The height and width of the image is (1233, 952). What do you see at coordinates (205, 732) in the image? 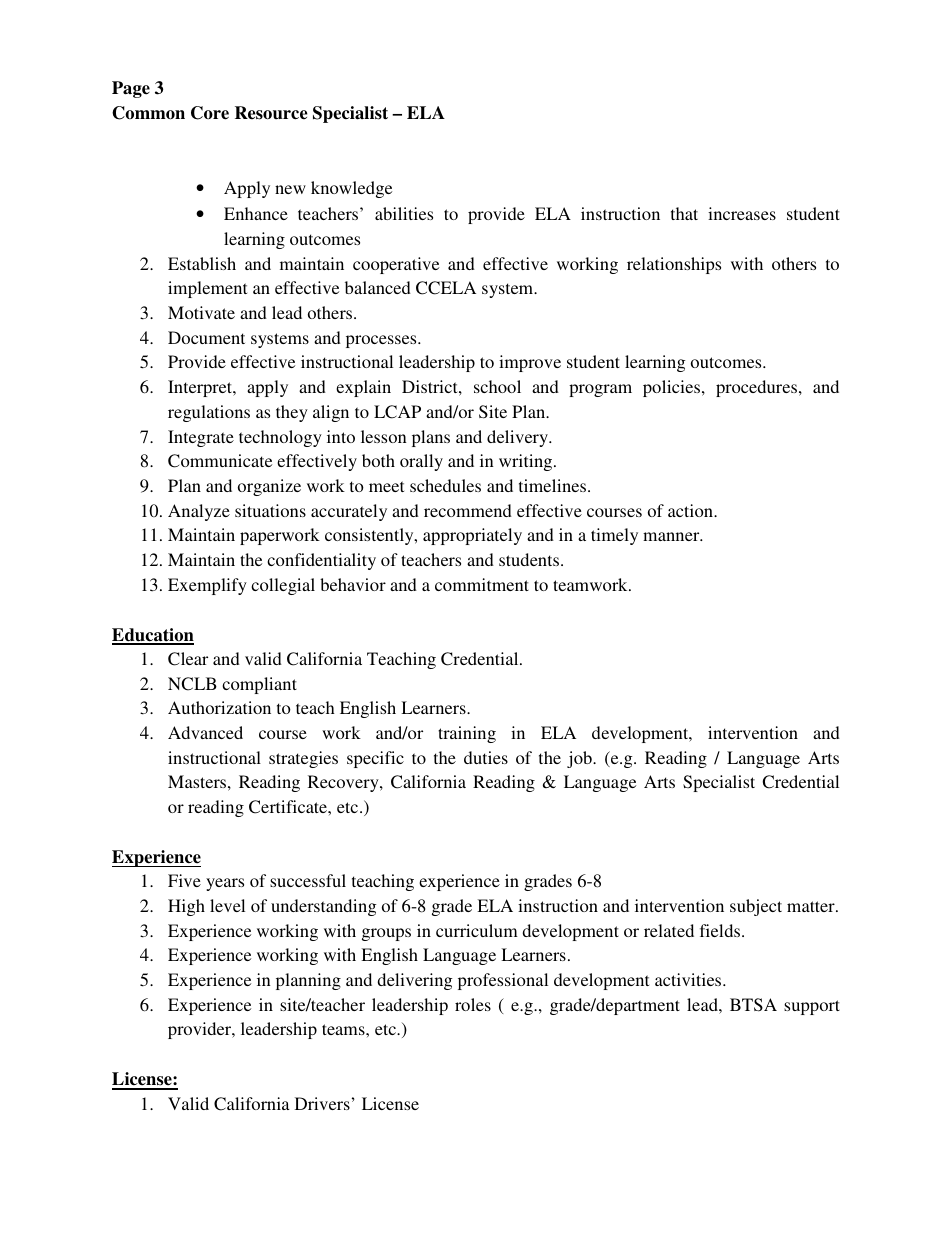
I see `Advanced` at bounding box center [205, 732].
